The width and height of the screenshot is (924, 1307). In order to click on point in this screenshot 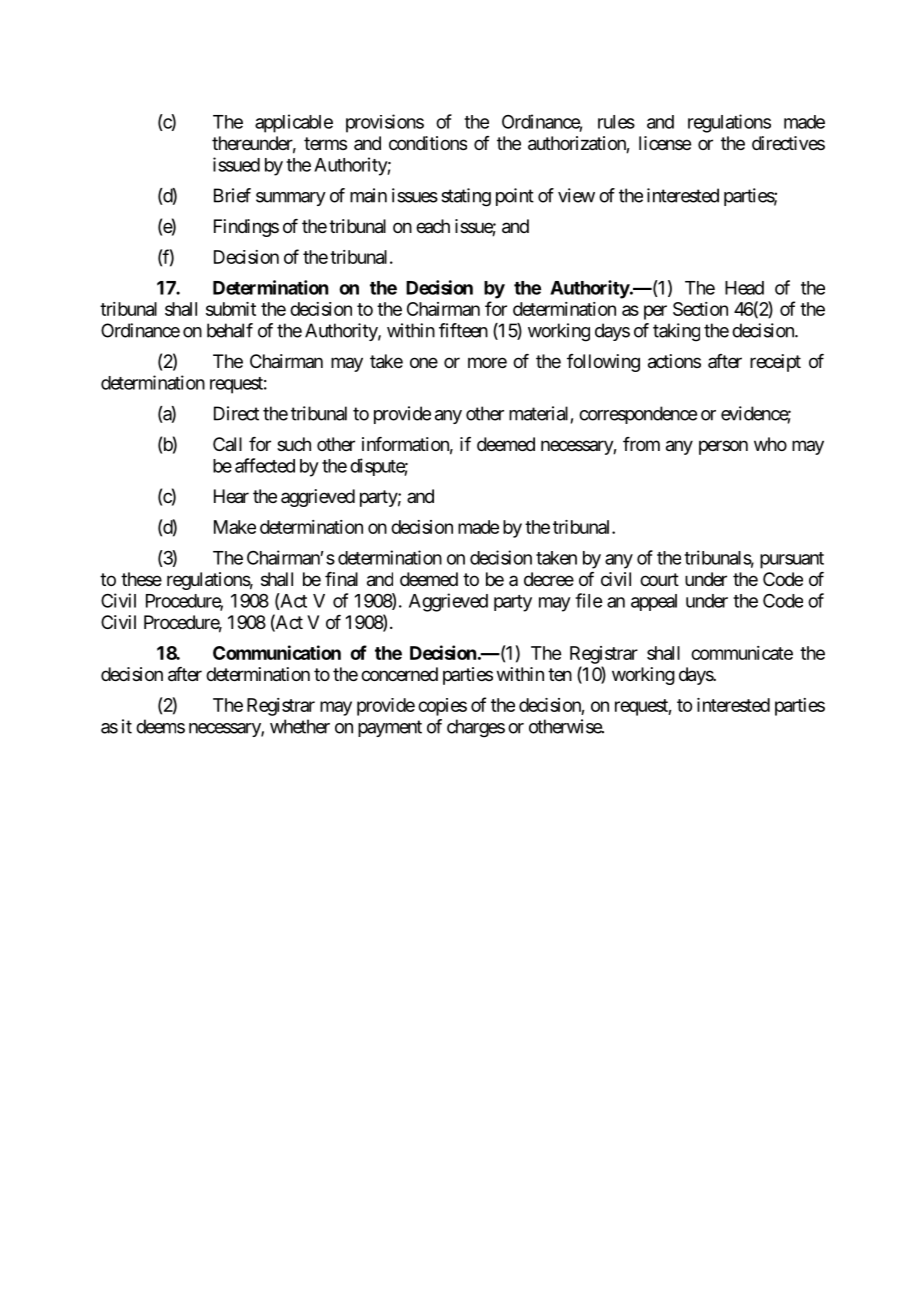, I will do `click(515, 197)`.
